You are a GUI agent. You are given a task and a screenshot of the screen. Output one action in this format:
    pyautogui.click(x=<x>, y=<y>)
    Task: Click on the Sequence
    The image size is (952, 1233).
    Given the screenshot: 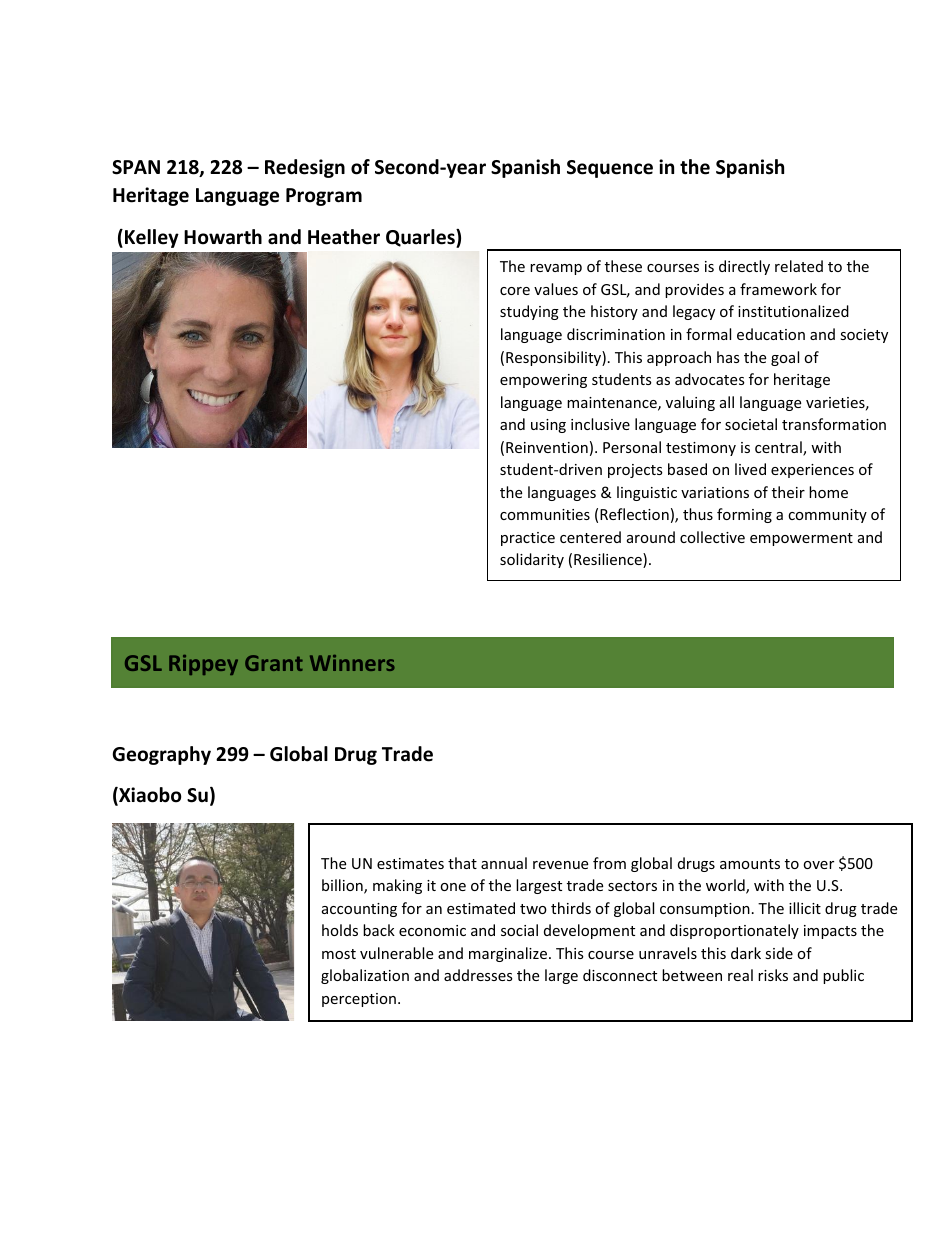 What is the action you would take?
    pyautogui.click(x=610, y=169)
